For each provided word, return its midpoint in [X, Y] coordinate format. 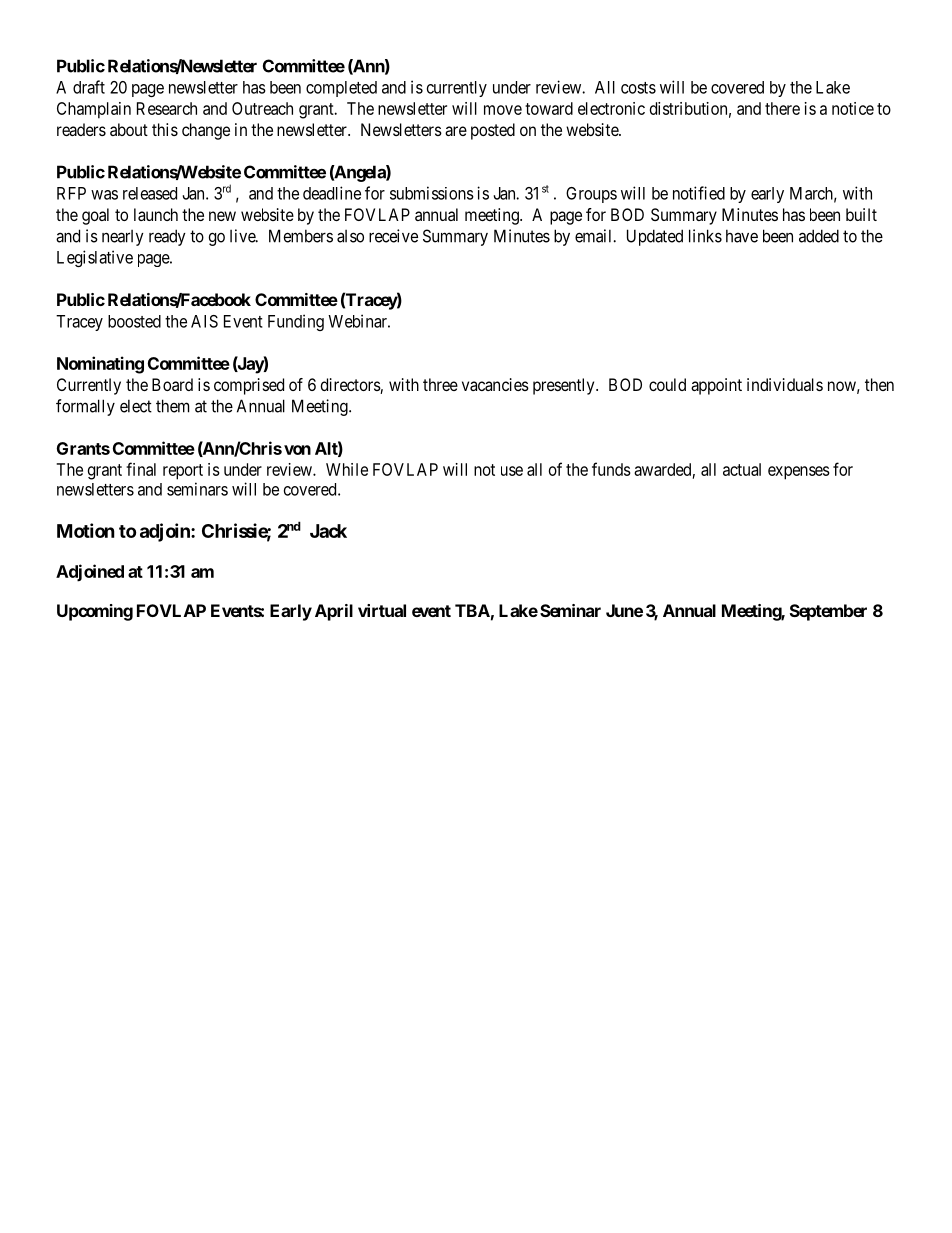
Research [167, 108]
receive [393, 236]
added [819, 236]
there [782, 108]
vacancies [495, 384]
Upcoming [95, 612]
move [503, 110]
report [183, 472]
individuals [785, 384]
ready [167, 237]
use [512, 471]
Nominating [100, 365]
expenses [799, 473]
